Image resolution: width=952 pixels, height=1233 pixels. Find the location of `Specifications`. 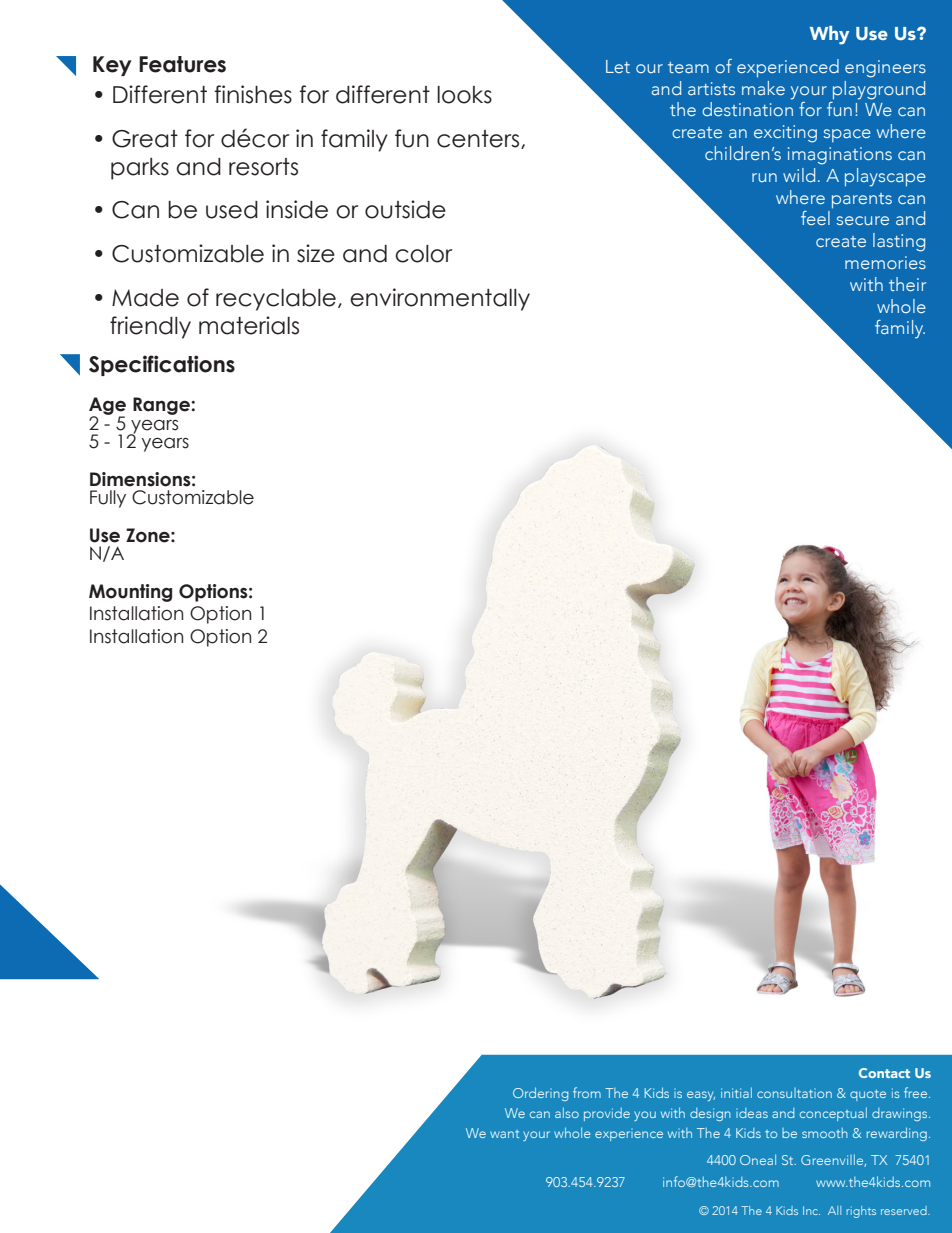

Specifications is located at coordinates (162, 365).
